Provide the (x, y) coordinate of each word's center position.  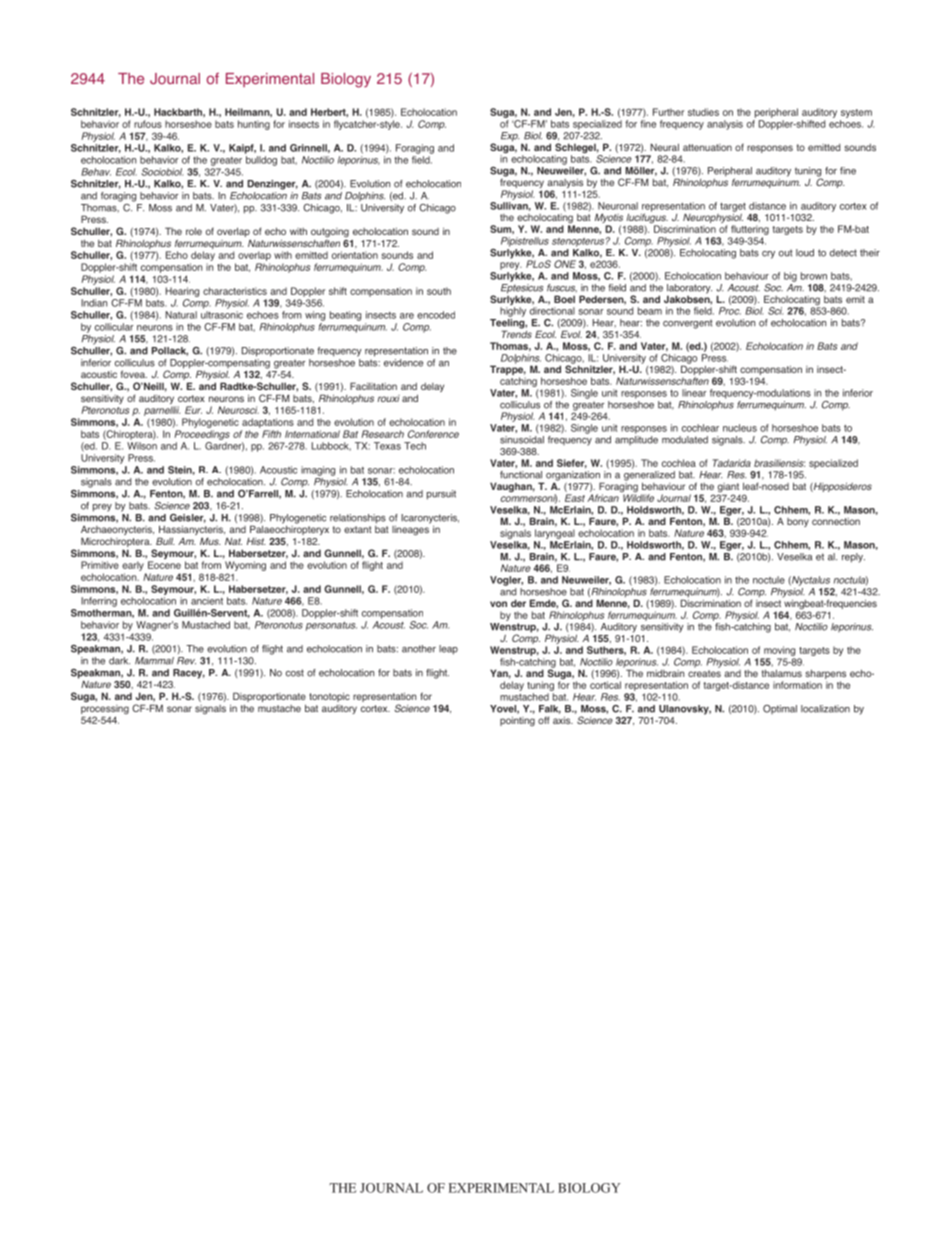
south (439, 291)
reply (853, 558)
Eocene (164, 565)
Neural (664, 147)
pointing (517, 721)
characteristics (235, 291)
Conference (433, 434)
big (790, 277)
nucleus (740, 428)
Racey (189, 674)
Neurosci (238, 410)
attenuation (707, 147)
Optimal (780, 709)
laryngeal (555, 534)
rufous (148, 124)
